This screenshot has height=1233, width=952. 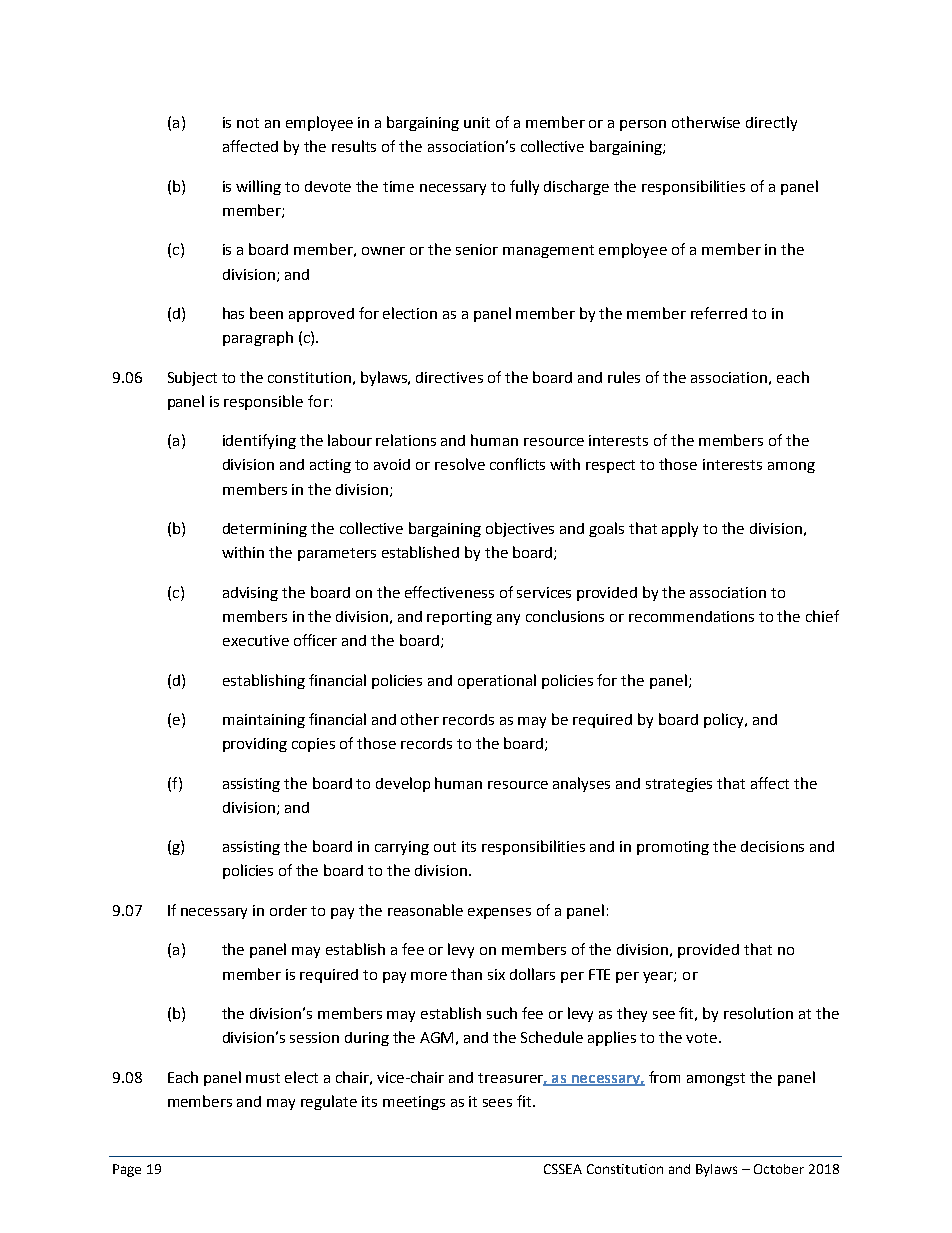 I want to click on expenses, so click(x=499, y=913).
